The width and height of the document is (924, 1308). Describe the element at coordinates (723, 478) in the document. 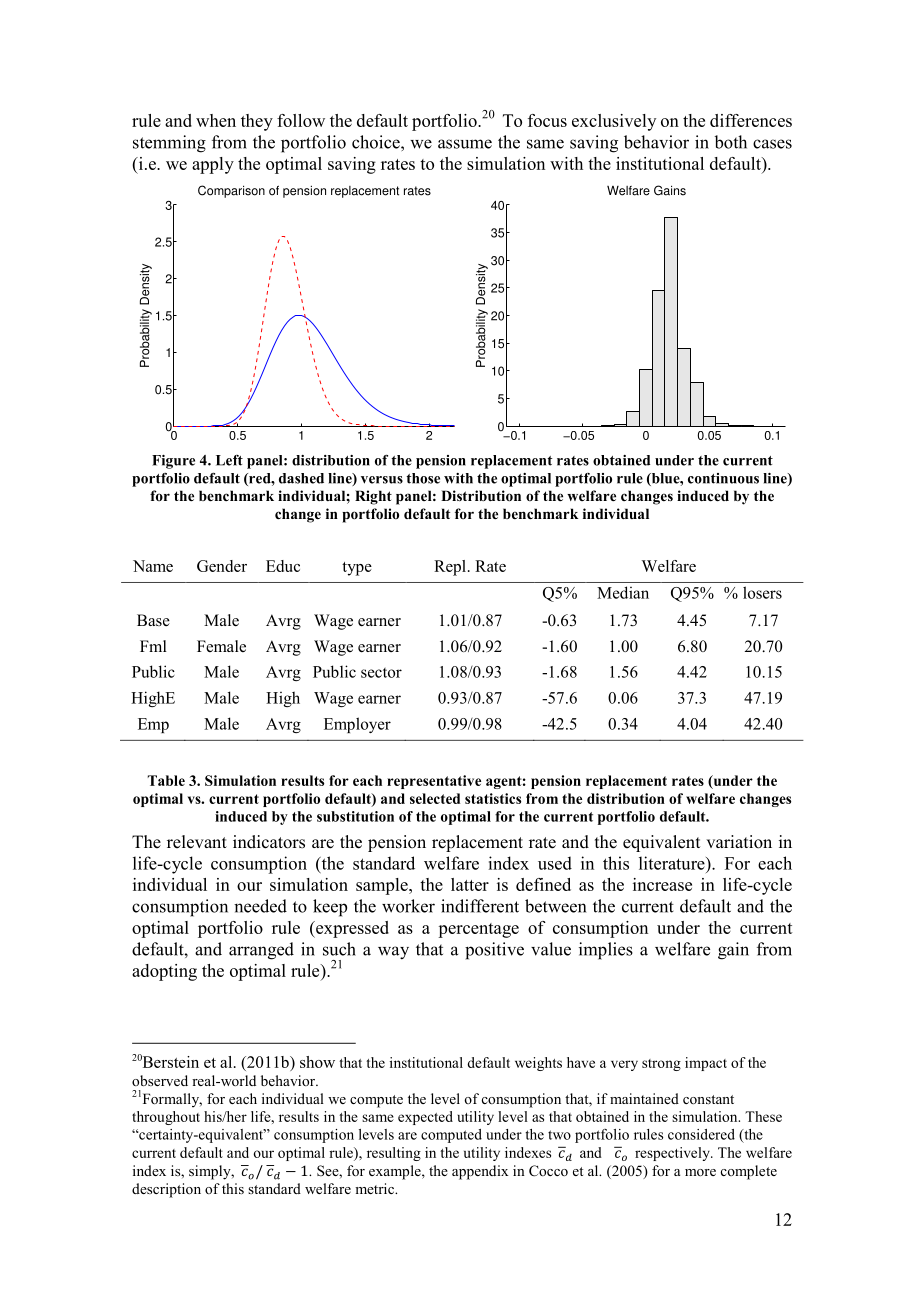

I see `continuous` at that location.
